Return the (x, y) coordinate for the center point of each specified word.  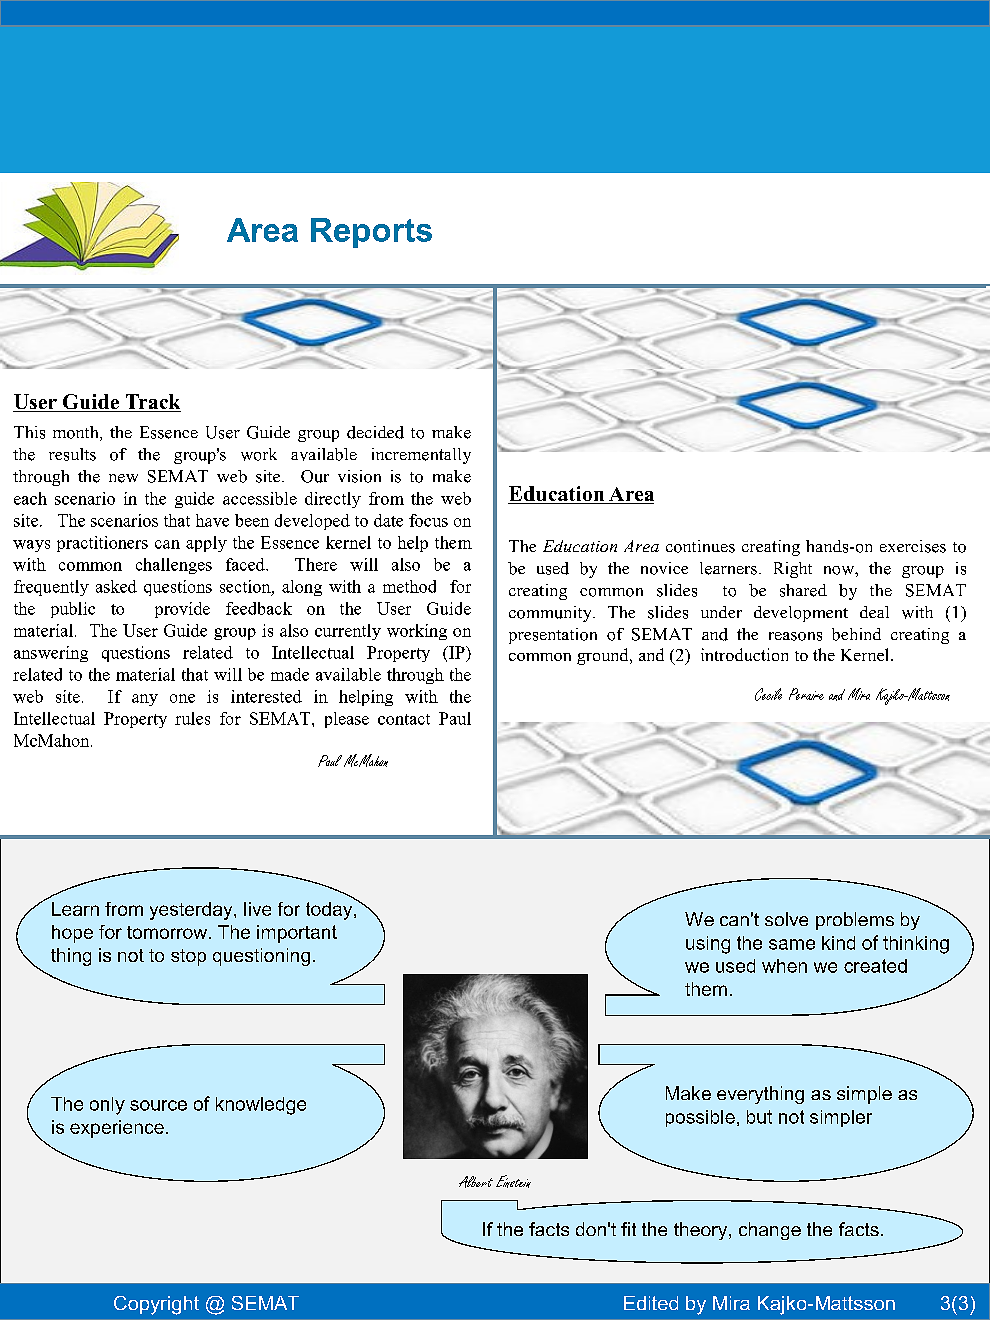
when (784, 966)
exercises (913, 546)
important (297, 934)
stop (188, 957)
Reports (371, 233)
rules (192, 718)
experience (117, 1129)
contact (404, 719)
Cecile (768, 694)
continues (700, 546)
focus (428, 520)
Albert (476, 1182)
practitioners (102, 544)
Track (152, 403)
